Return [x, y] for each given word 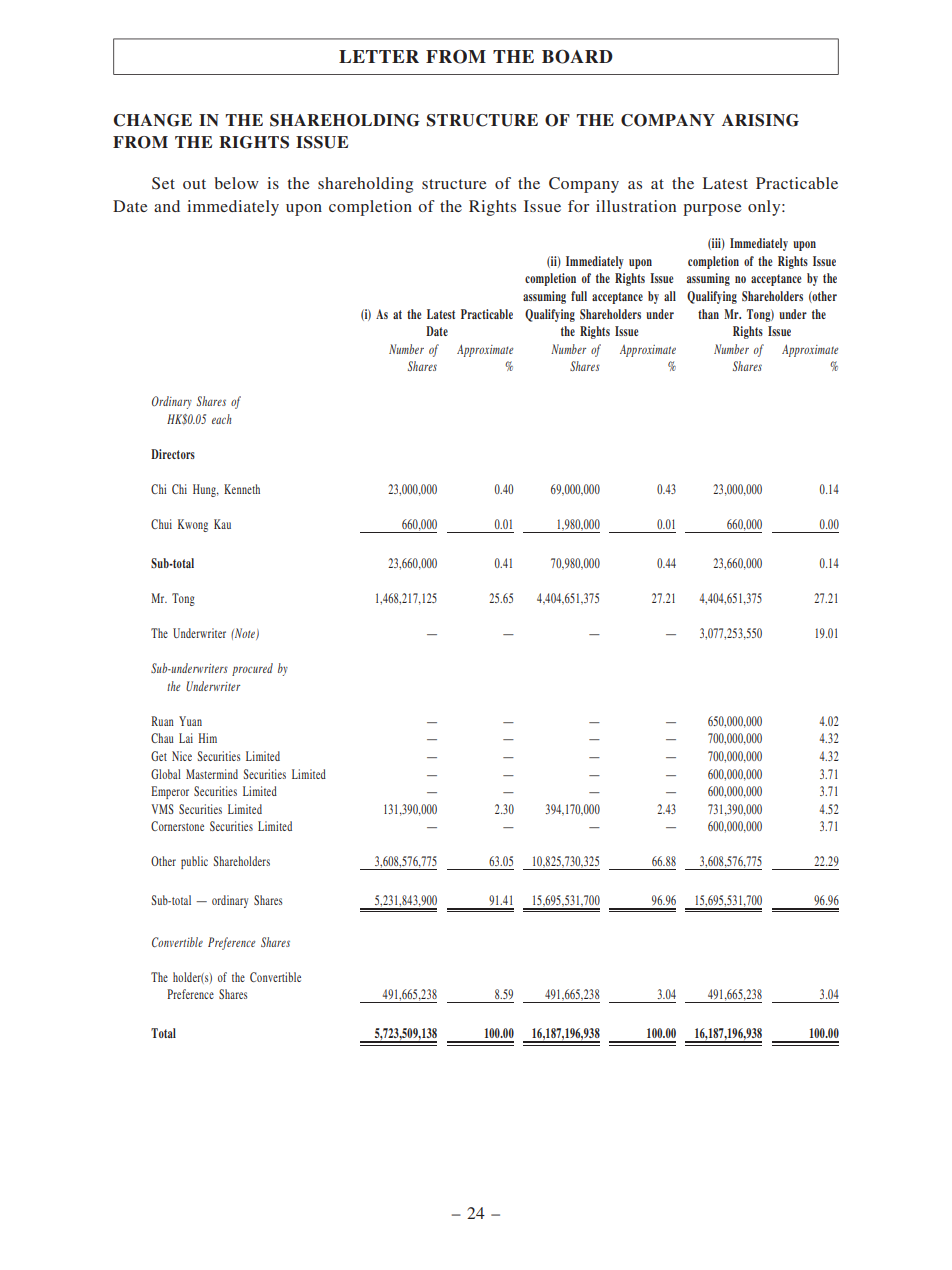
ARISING [760, 120]
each [222, 419]
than [708, 314]
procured [252, 669]
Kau [222, 524]
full [579, 296]
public [194, 862]
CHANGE [152, 120]
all [670, 296]
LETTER [379, 56]
